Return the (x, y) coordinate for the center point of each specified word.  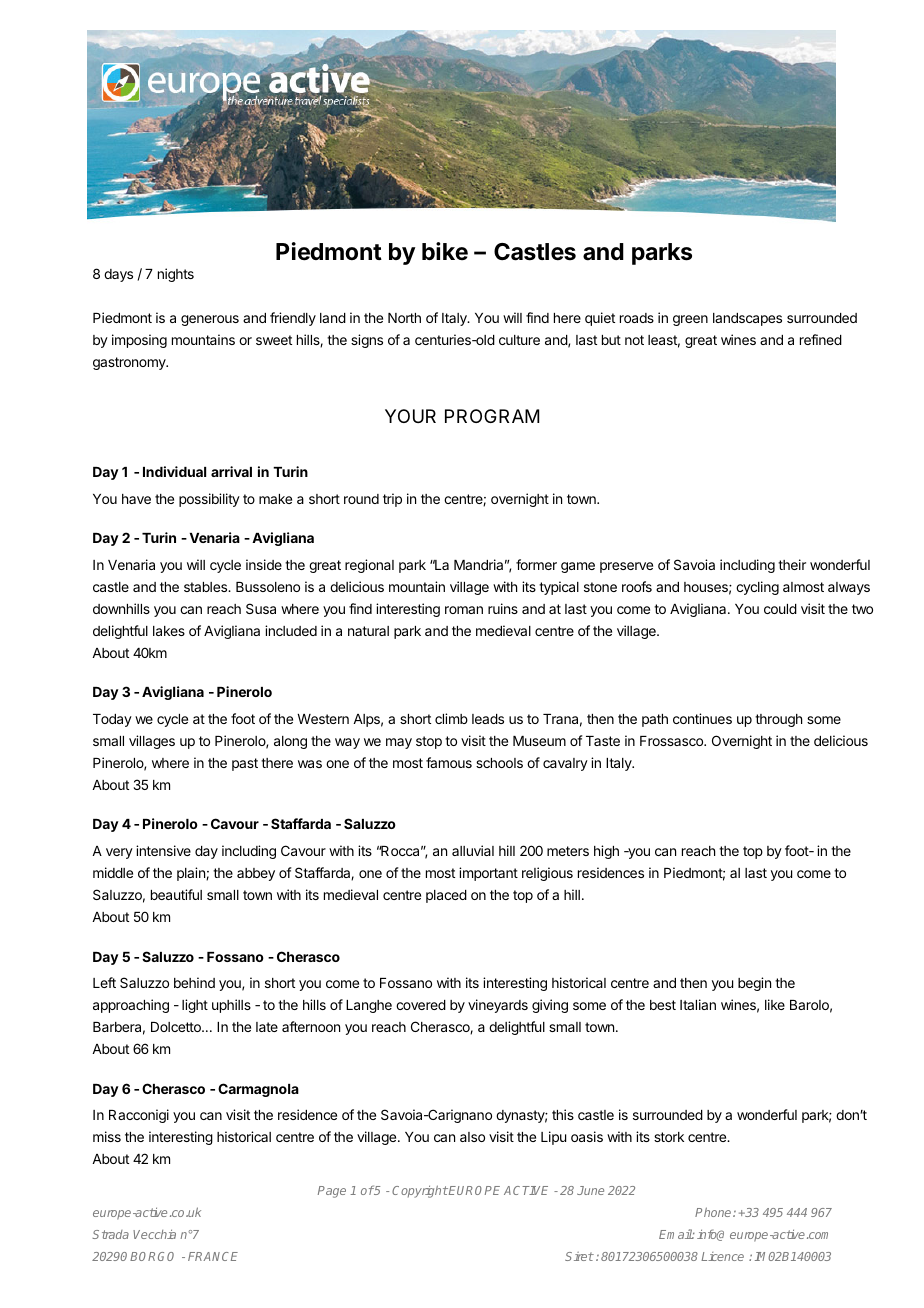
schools (499, 763)
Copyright (420, 1191)
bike (445, 251)
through (778, 720)
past (245, 764)
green (690, 320)
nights (176, 275)
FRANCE (213, 1256)
